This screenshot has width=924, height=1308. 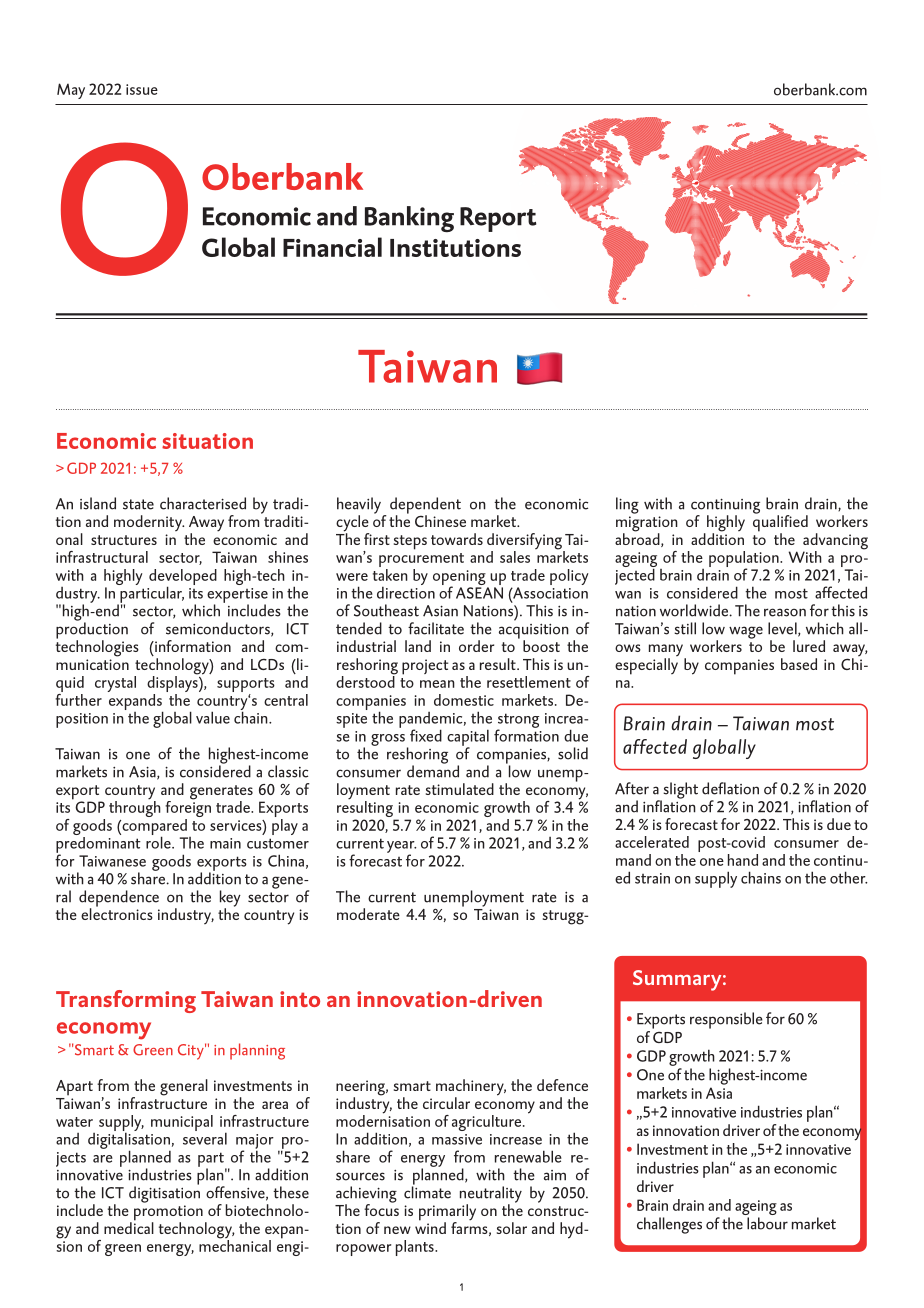 I want to click on issue, so click(x=142, y=89).
